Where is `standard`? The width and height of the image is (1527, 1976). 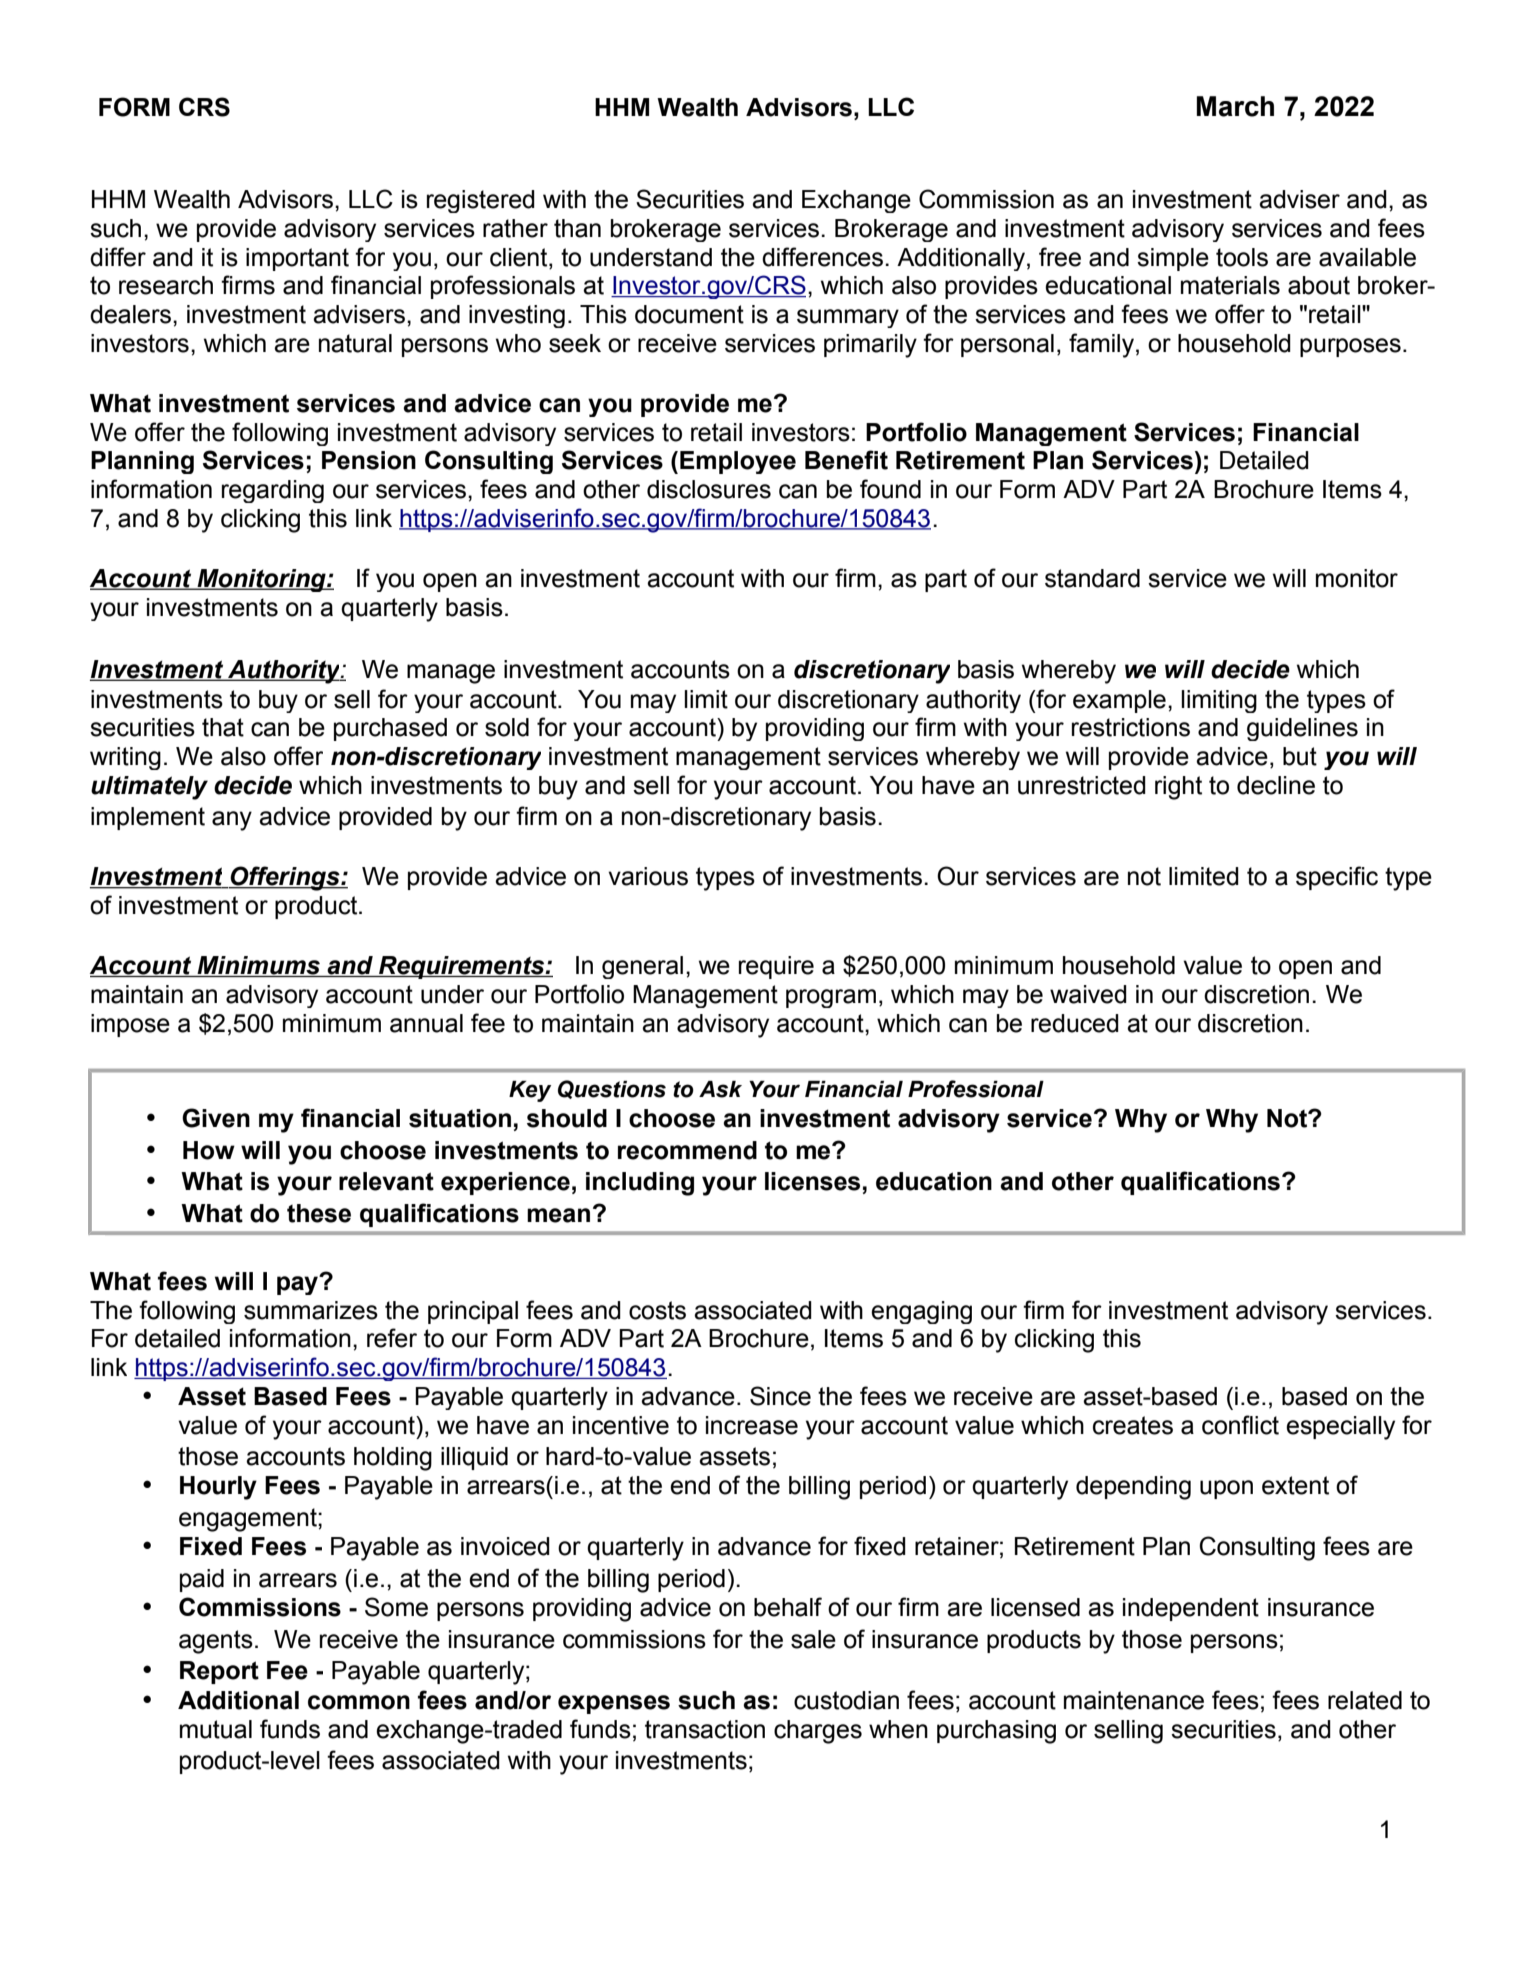
standard is located at coordinates (1092, 578).
